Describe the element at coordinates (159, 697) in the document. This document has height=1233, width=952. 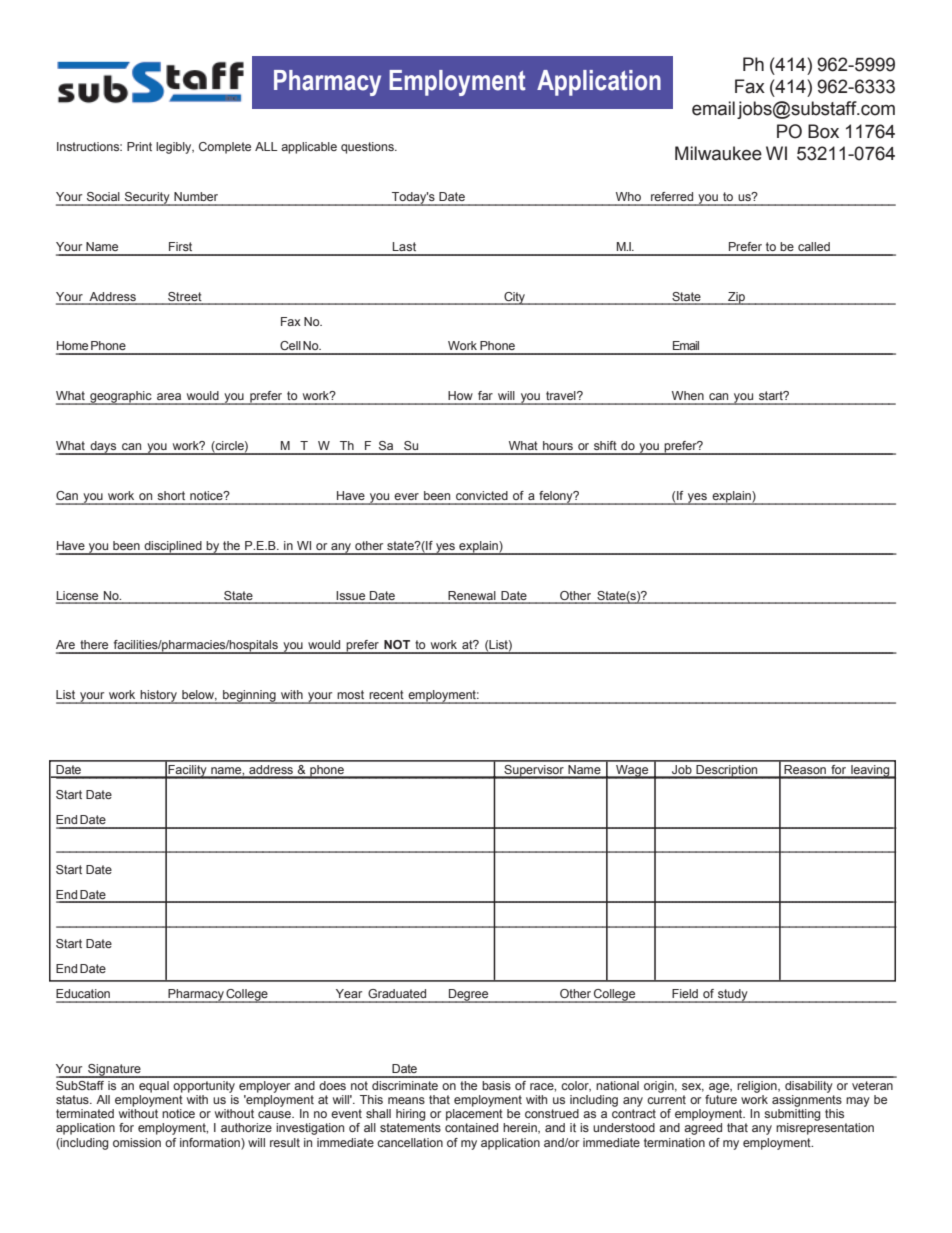
I see `history` at that location.
